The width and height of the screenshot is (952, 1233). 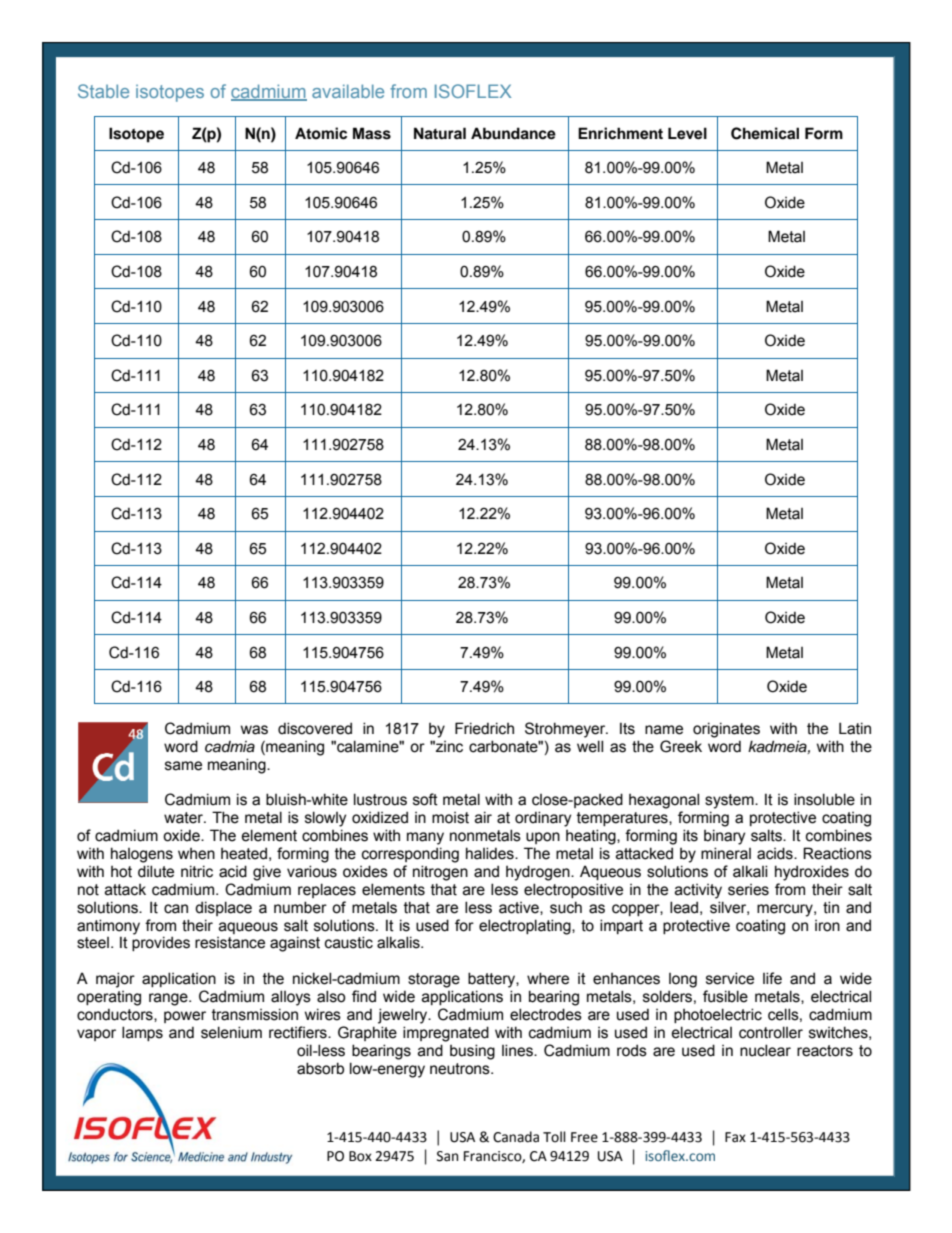 I want to click on Chemical, so click(x=765, y=133).
